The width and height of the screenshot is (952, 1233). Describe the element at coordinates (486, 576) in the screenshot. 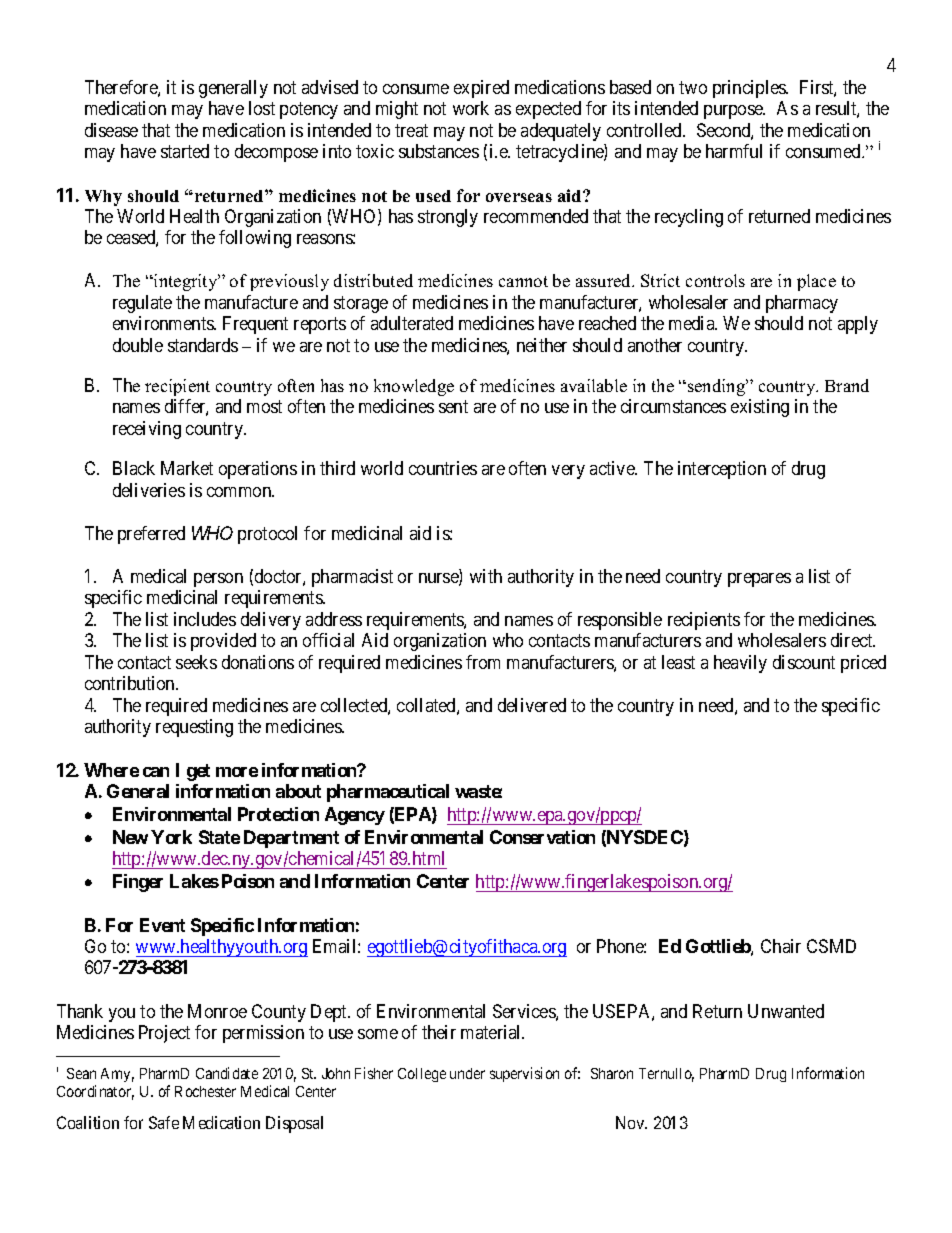

I see `with` at that location.
